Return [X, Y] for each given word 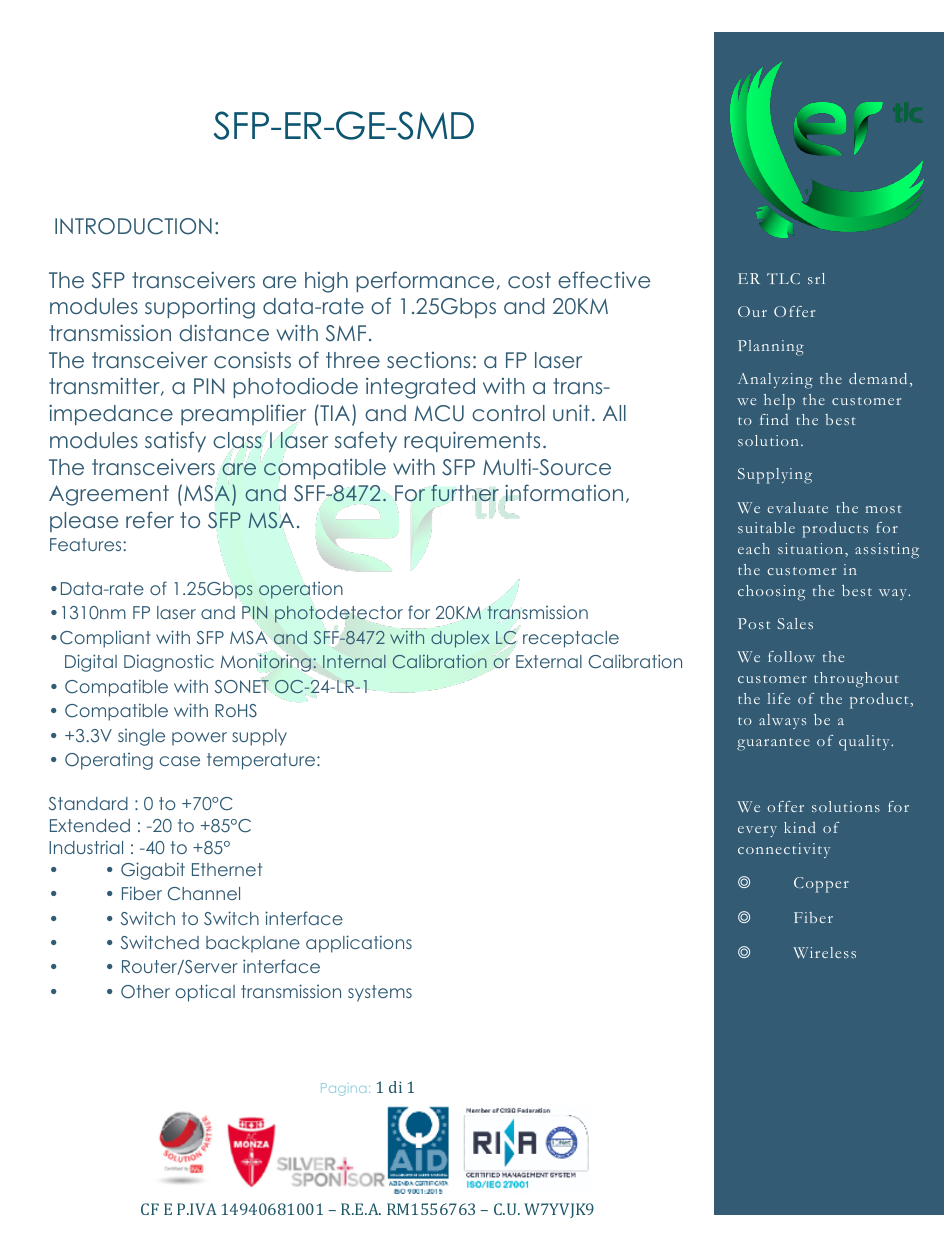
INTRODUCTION [133, 226]
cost [529, 280]
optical [205, 993]
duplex [460, 639]
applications [359, 944]
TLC [783, 278]
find [774, 419]
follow [791, 656]
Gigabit [153, 871]
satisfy [175, 441]
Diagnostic [169, 663]
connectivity [784, 850]
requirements [472, 441]
